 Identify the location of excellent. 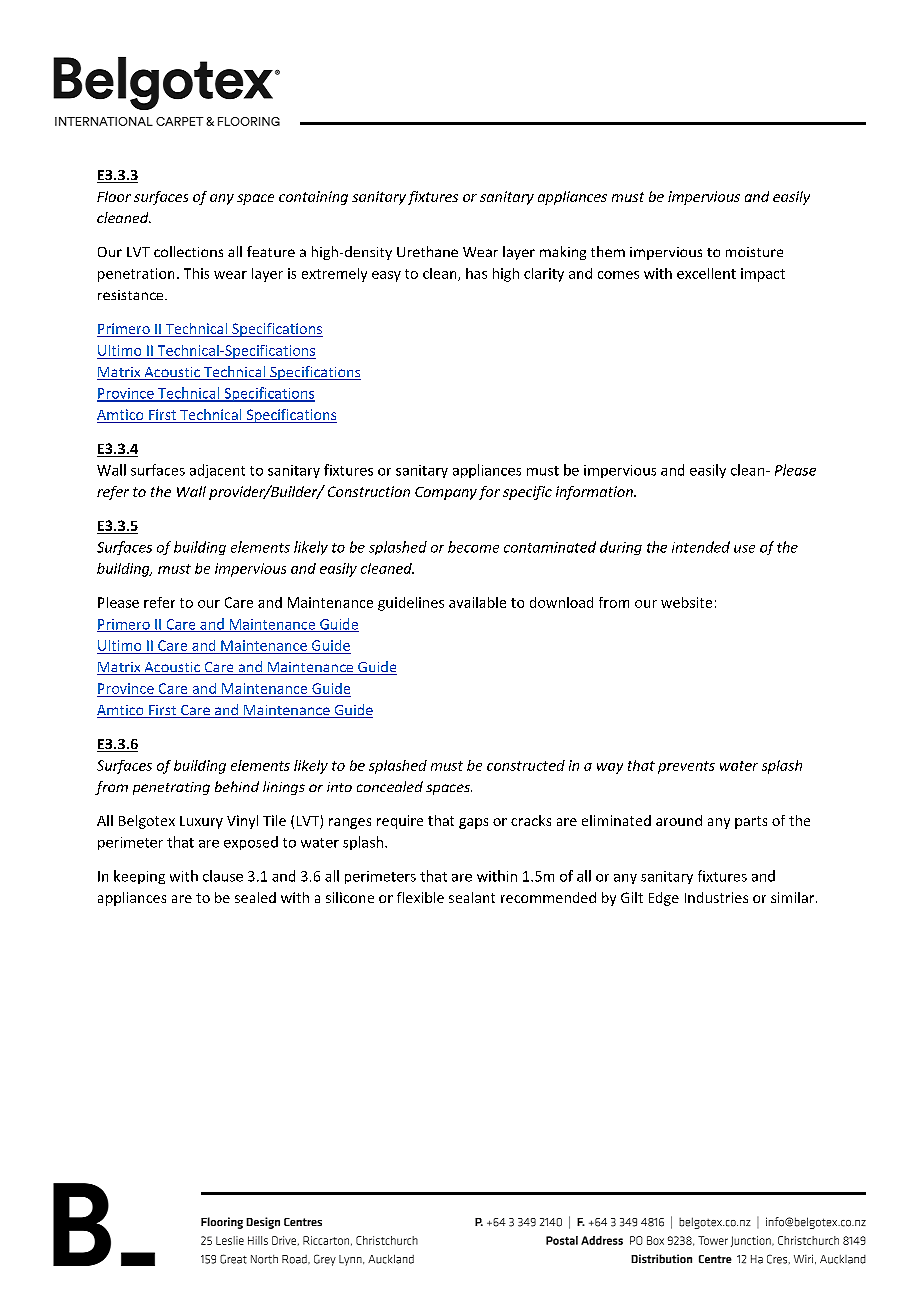
(706, 273).
